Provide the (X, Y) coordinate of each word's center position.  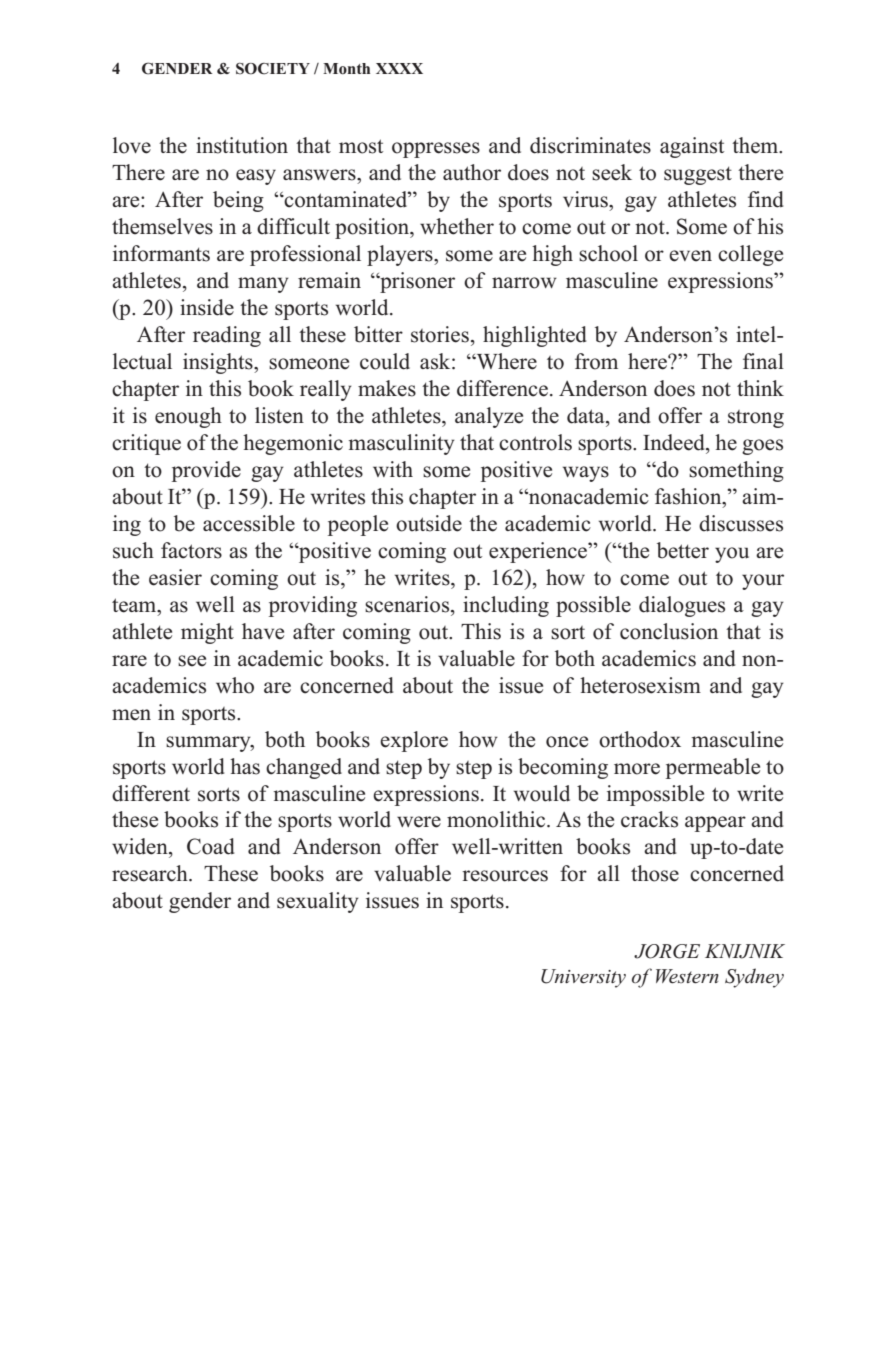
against (692, 147)
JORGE (667, 951)
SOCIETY (273, 69)
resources (505, 876)
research (151, 873)
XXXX (399, 68)
